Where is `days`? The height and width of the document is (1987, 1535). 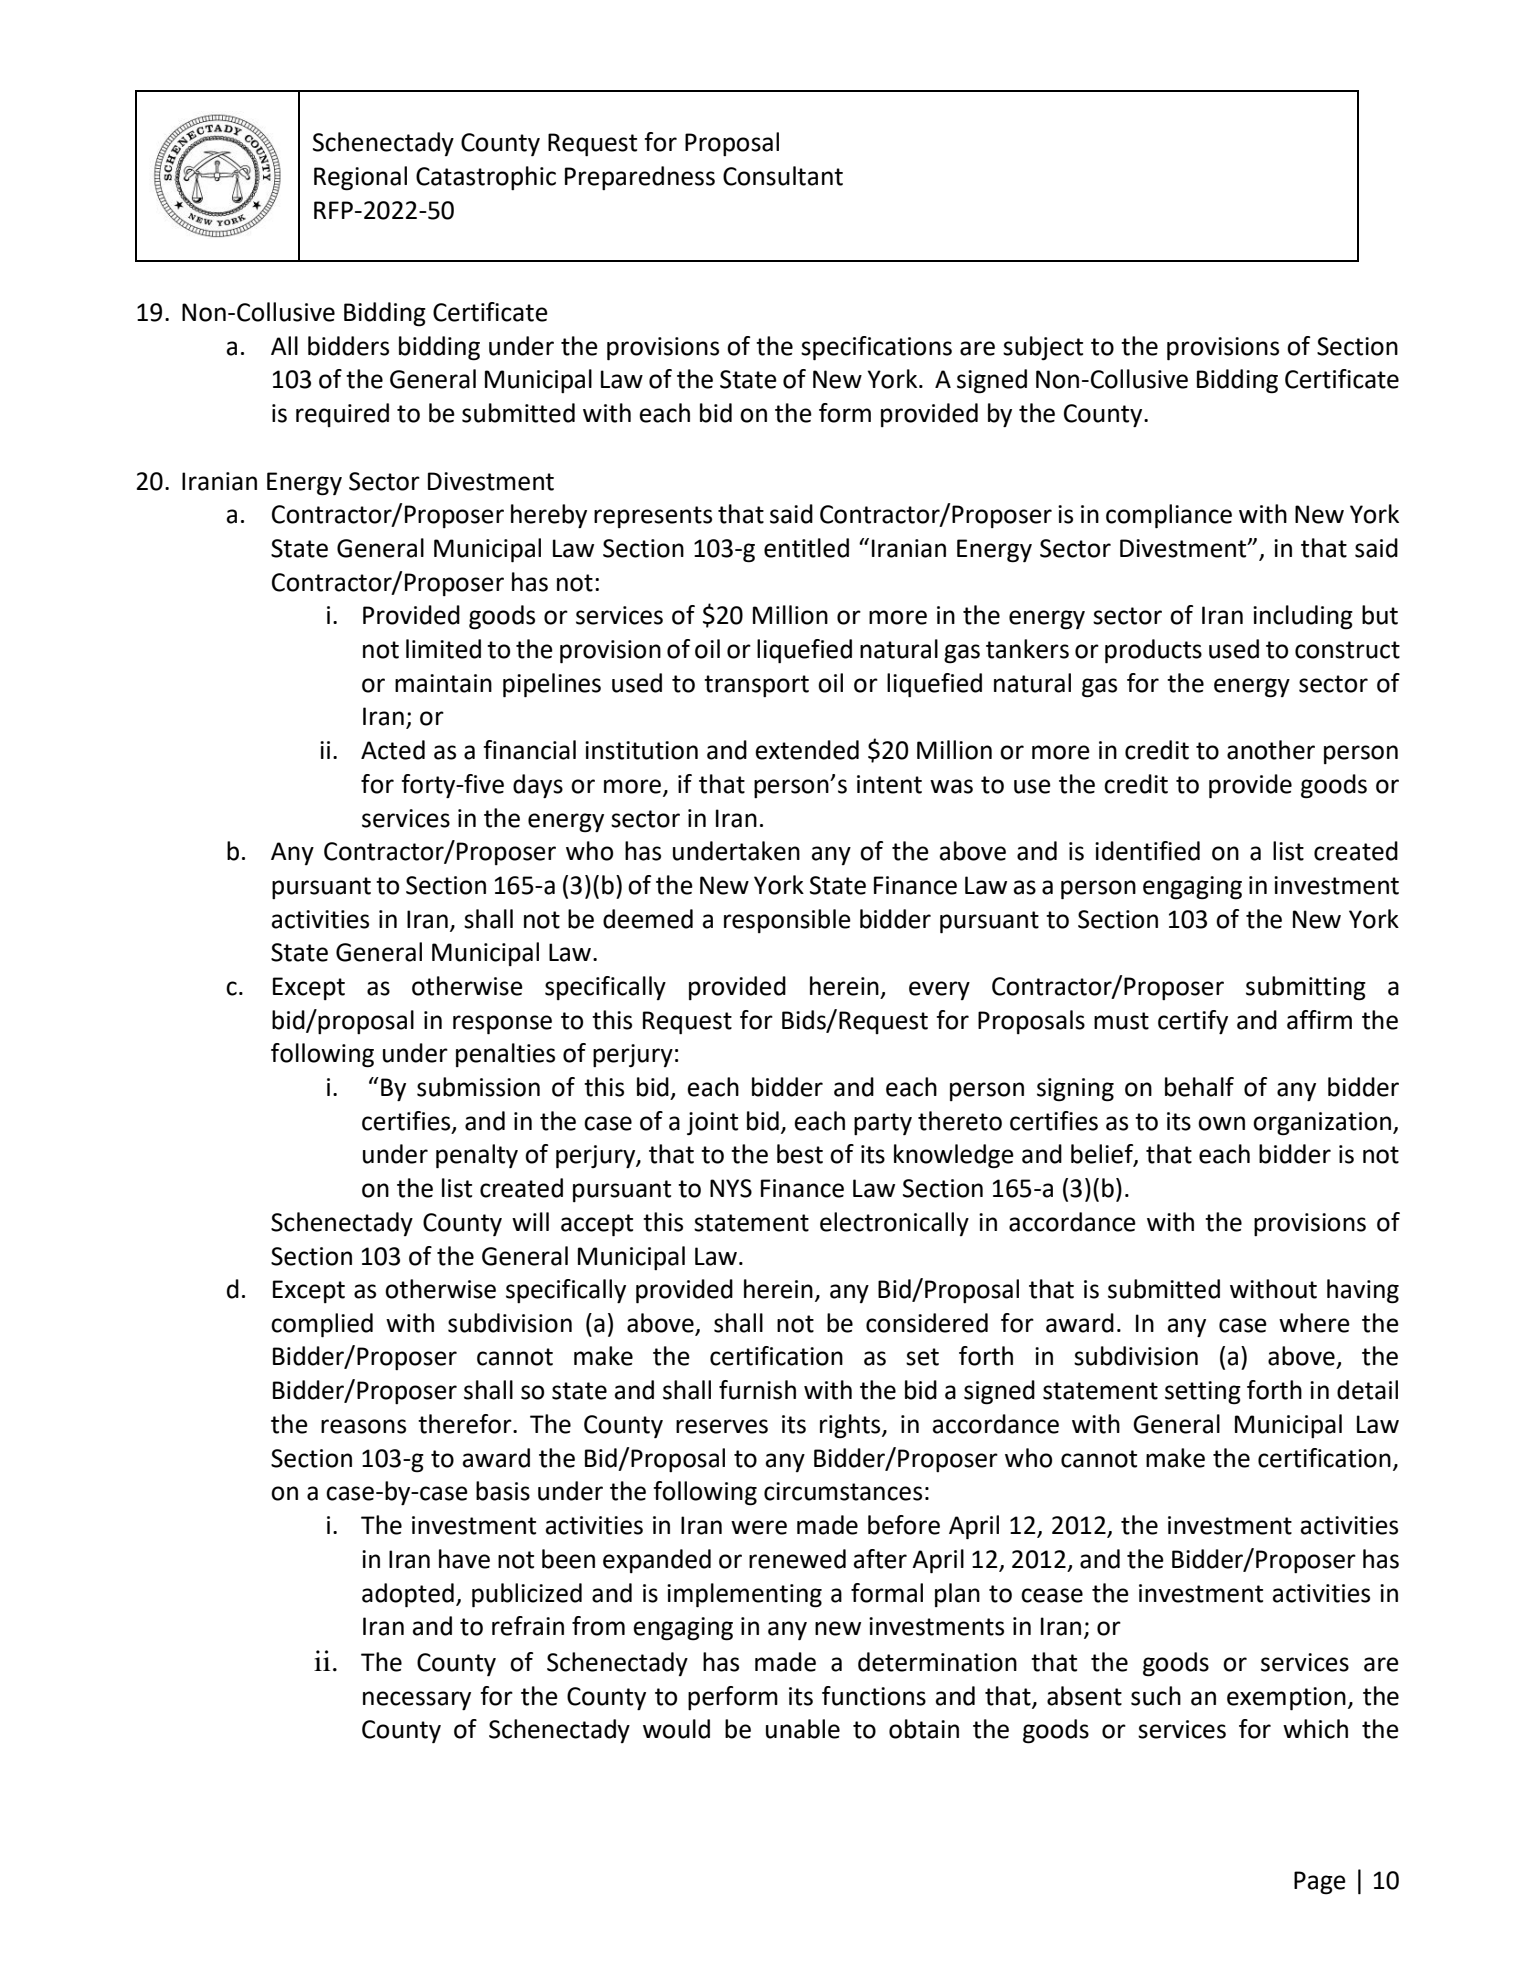
days is located at coordinates (538, 786).
